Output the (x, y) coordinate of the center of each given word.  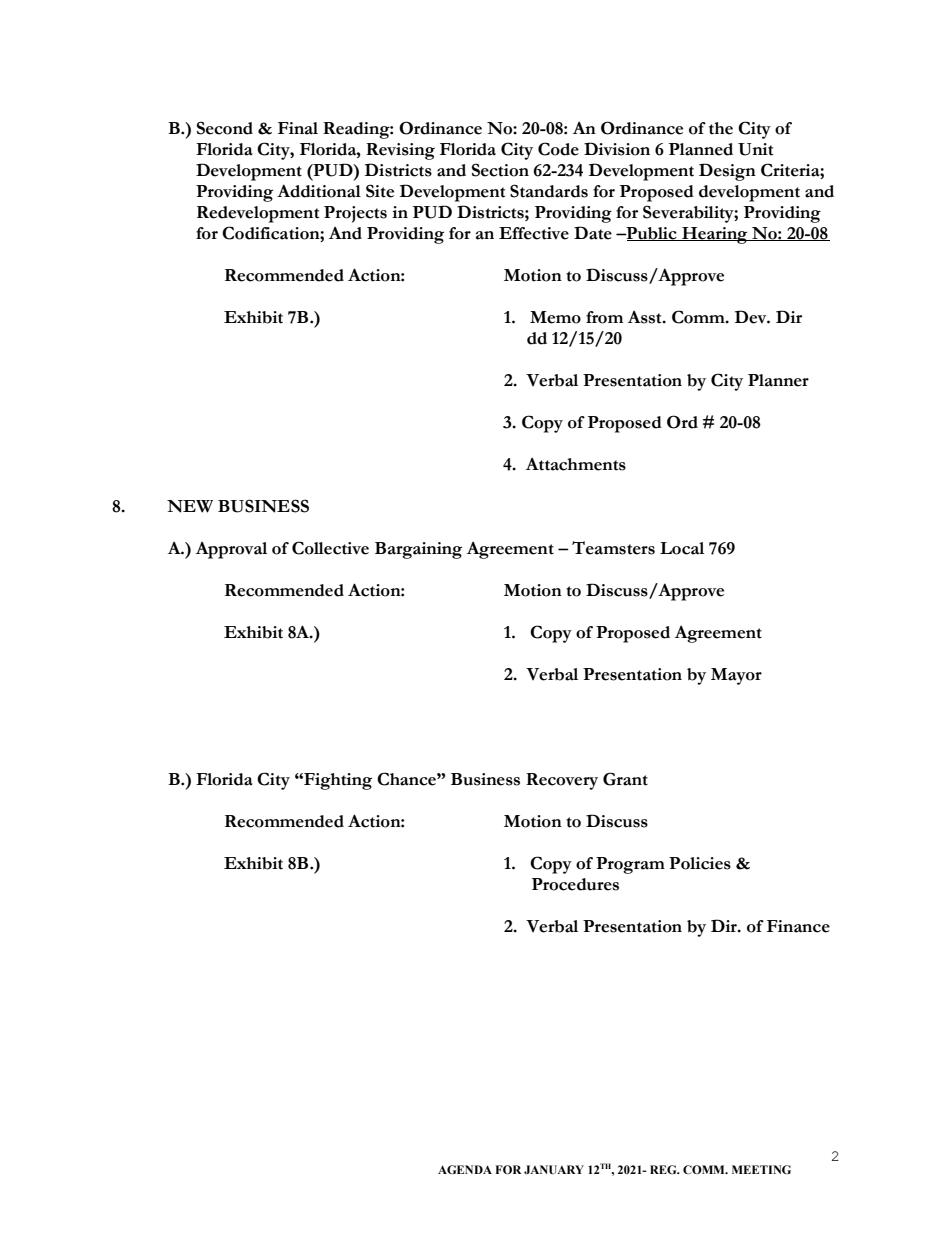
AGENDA (465, 1169)
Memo (555, 317)
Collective (330, 548)
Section (500, 170)
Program (630, 865)
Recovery (562, 781)
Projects (355, 214)
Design (727, 172)
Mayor (736, 676)
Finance (798, 926)
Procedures (575, 884)
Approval (231, 550)
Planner (778, 380)
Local (682, 548)
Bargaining (418, 550)
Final (298, 128)
